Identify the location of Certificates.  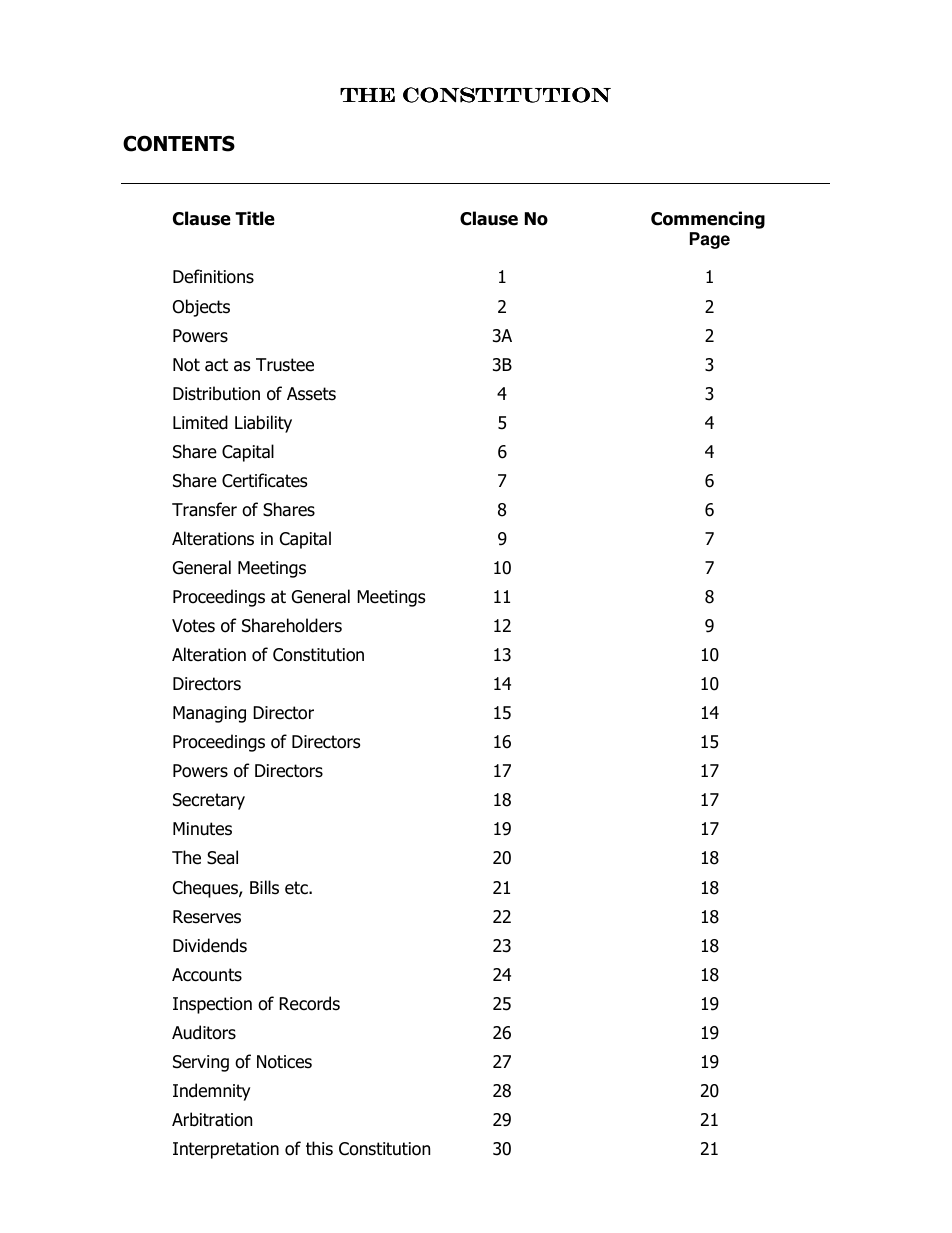
(264, 480).
